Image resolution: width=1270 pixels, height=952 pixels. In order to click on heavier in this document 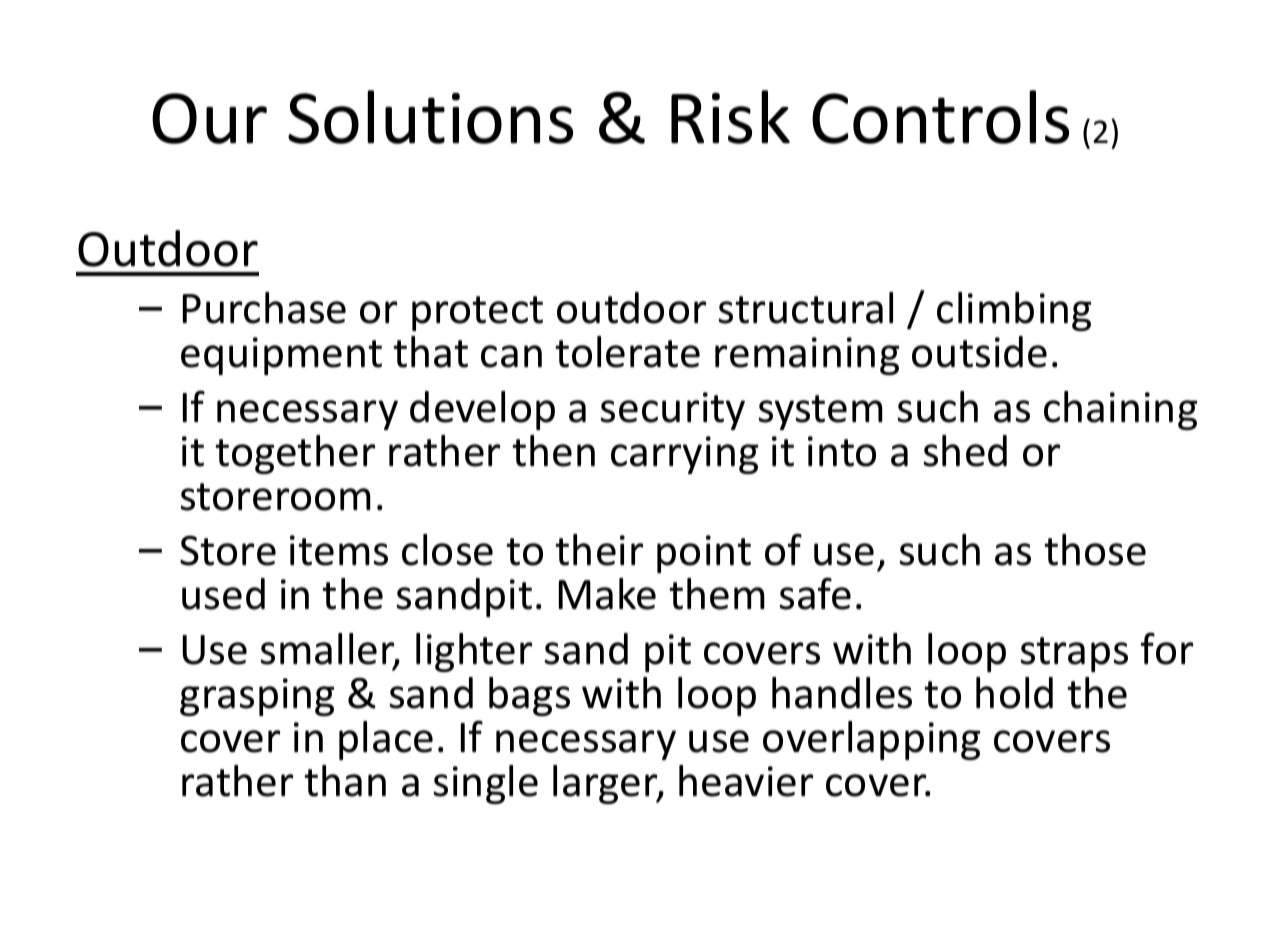, I will do `click(746, 781)`.
